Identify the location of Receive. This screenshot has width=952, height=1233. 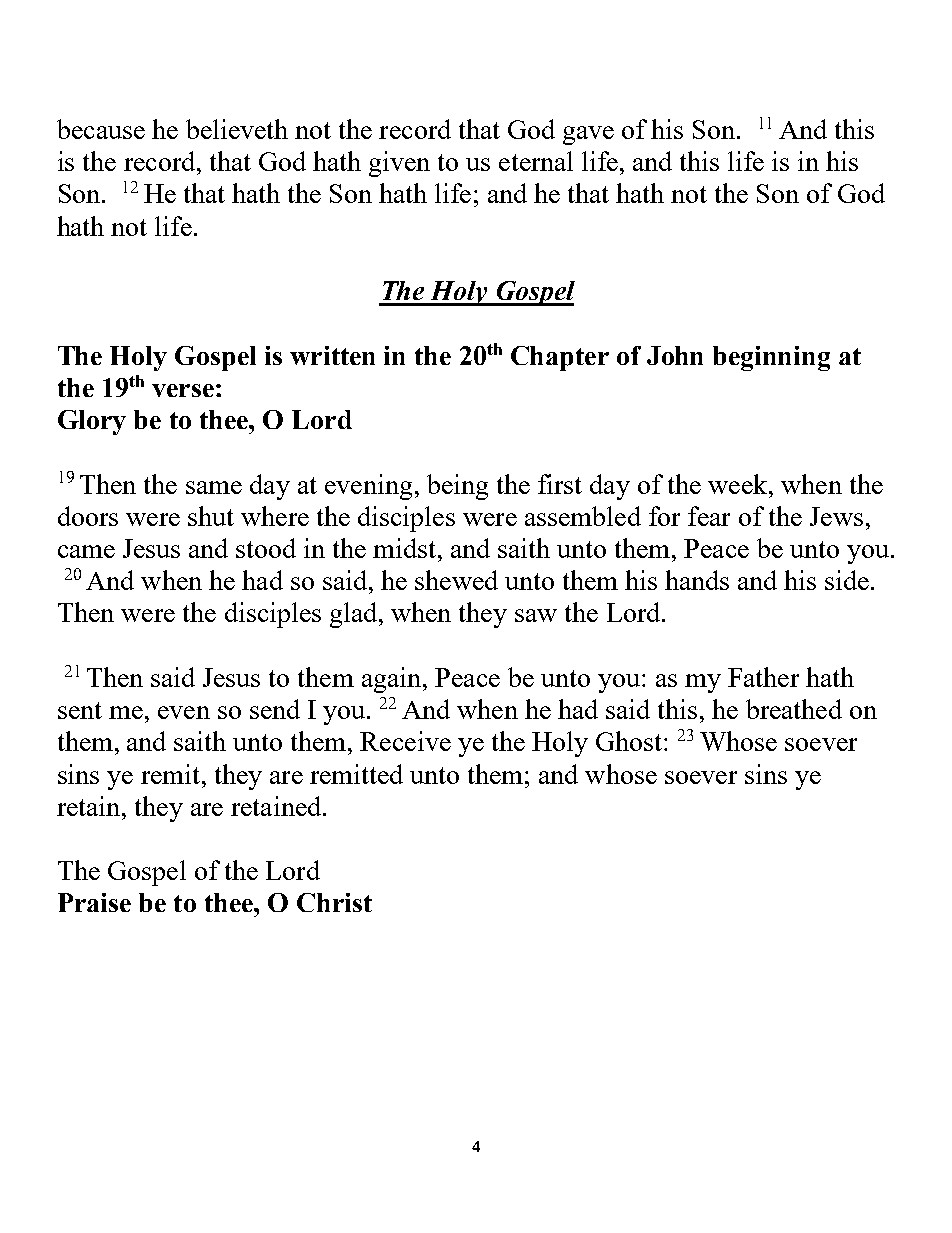
(405, 741).
